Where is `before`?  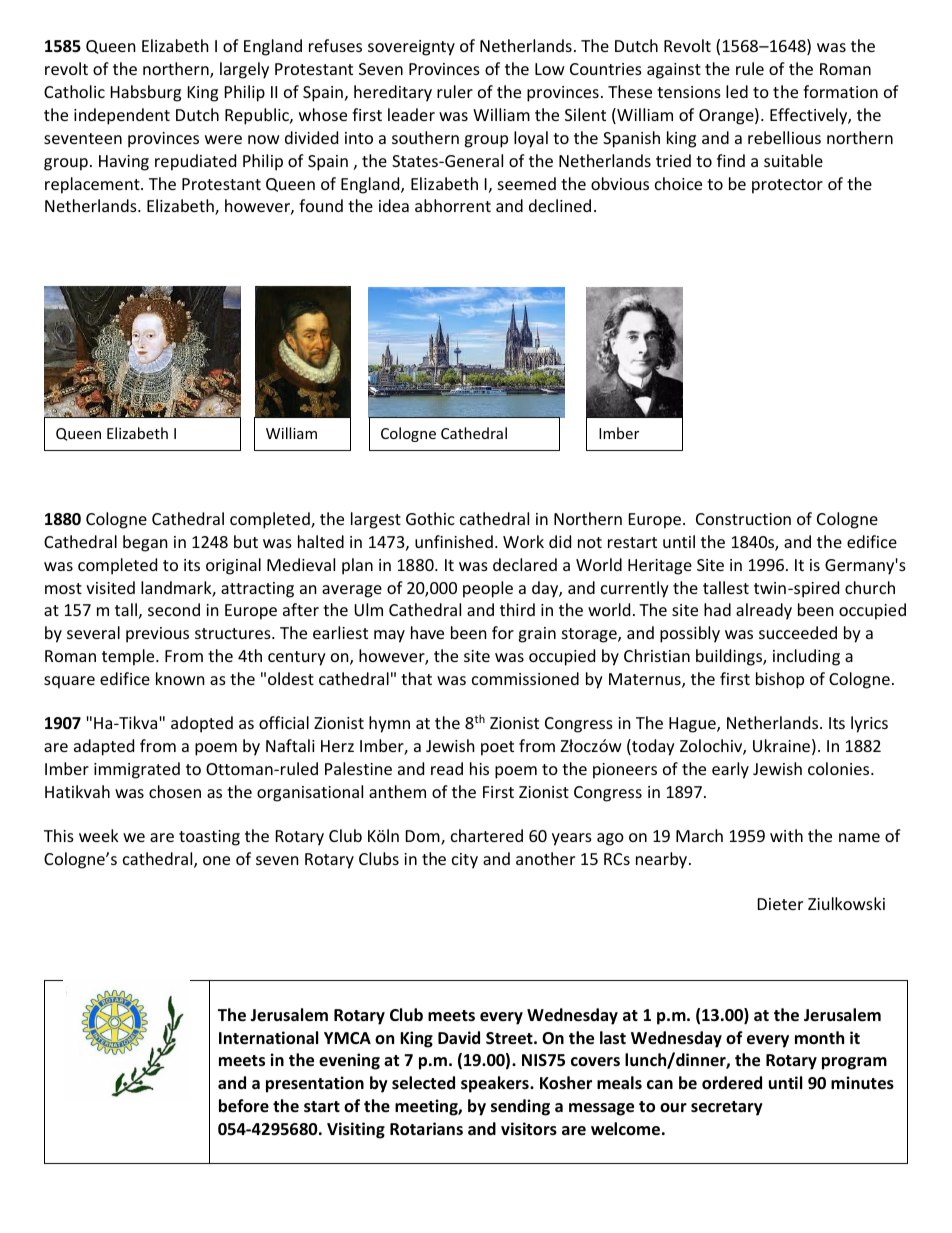 before is located at coordinates (244, 1106).
